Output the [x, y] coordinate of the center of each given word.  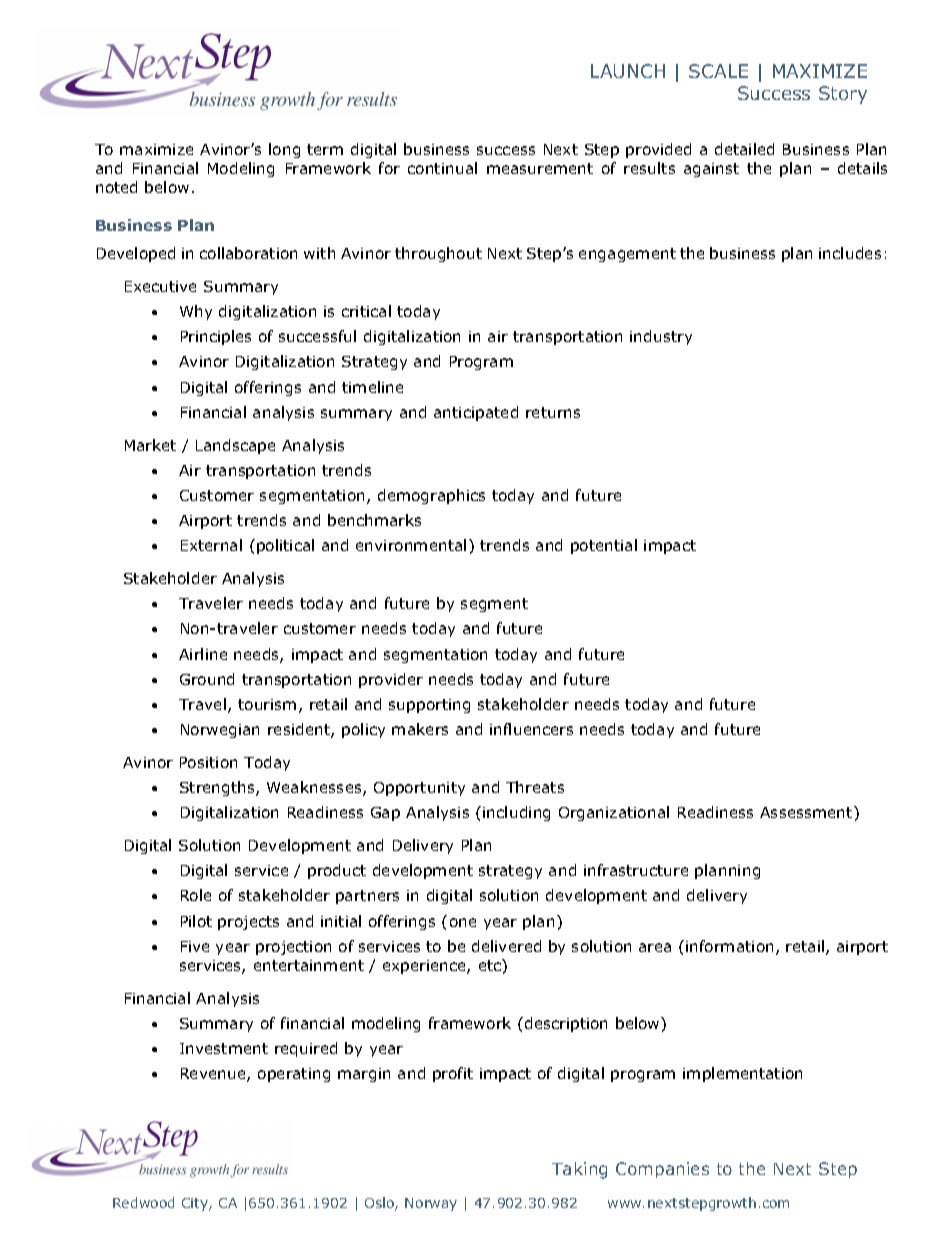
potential [604, 546]
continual [442, 168]
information [729, 946]
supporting [429, 706]
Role [196, 895]
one [463, 922]
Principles [216, 337]
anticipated [476, 413]
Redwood [143, 1202]
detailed [744, 149]
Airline [203, 654]
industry [661, 337]
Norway [431, 1204]
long [284, 150]
